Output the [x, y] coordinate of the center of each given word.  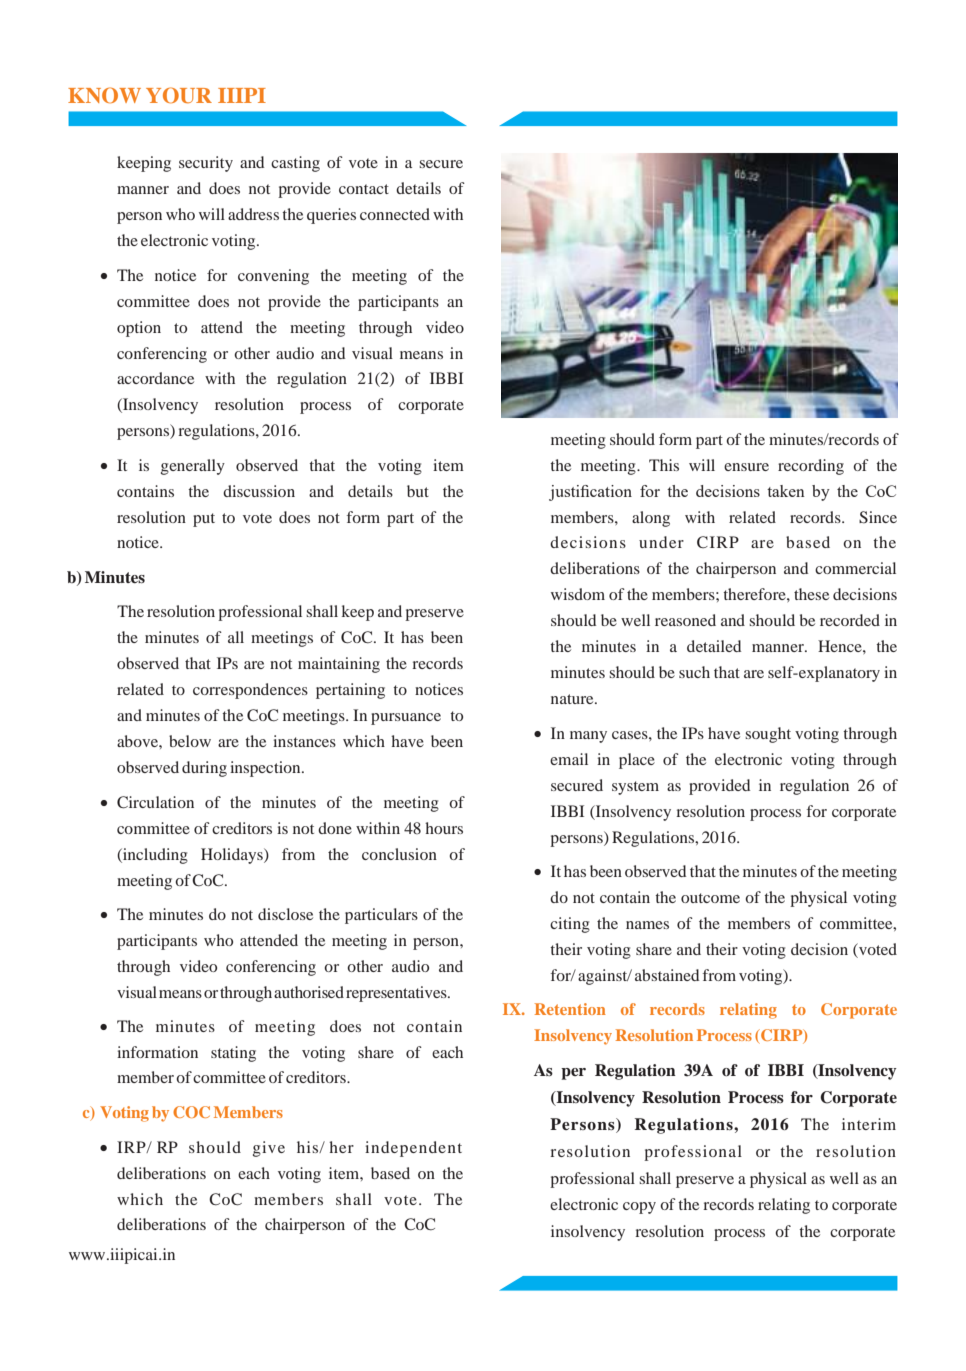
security [206, 164]
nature [573, 699]
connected [395, 214]
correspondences [250, 691]
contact [364, 189]
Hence [841, 646]
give [269, 1149]
